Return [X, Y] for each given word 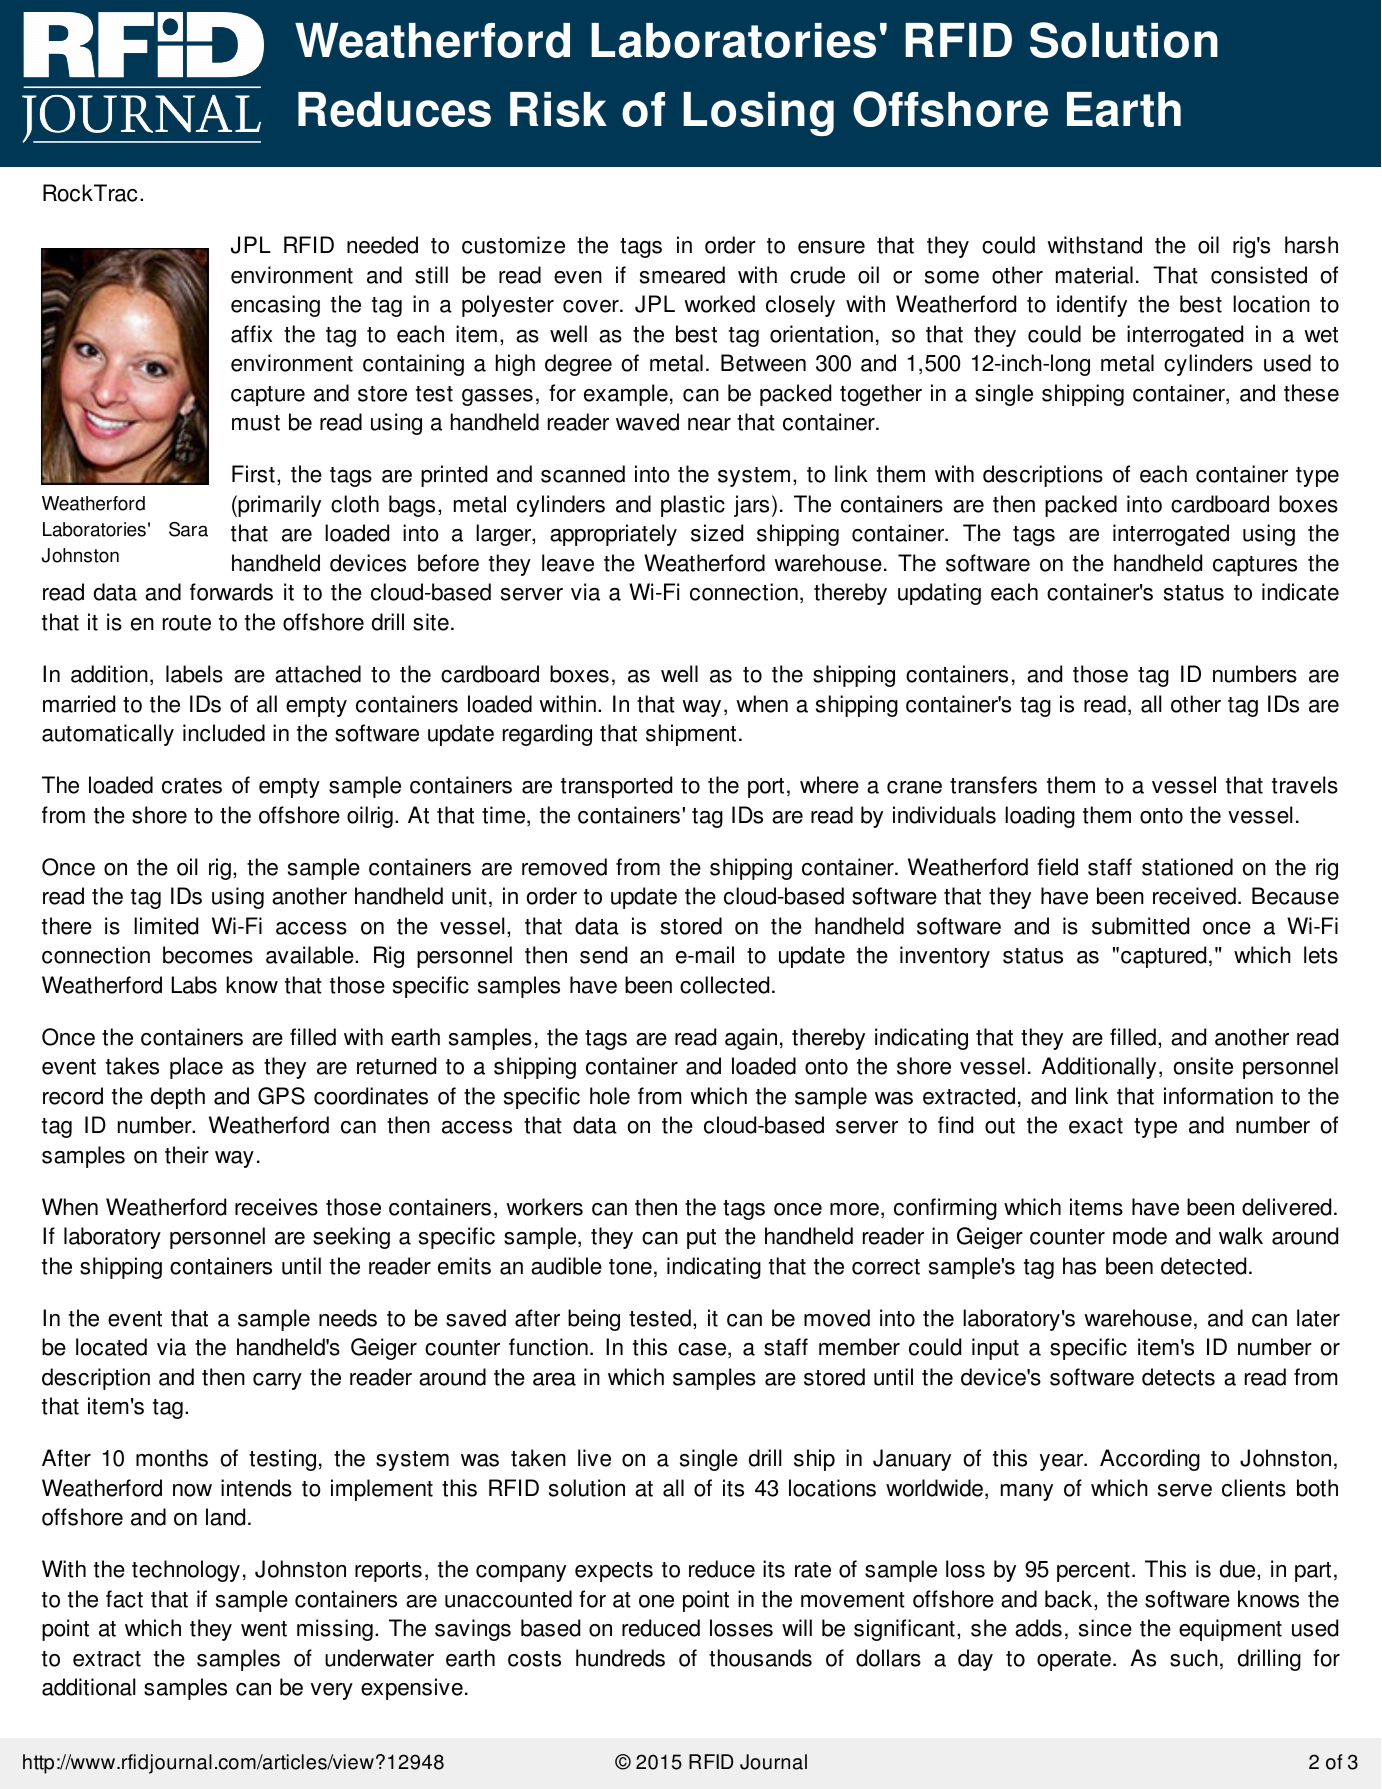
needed [382, 245]
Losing [758, 114]
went [264, 1629]
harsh [1311, 245]
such [1194, 1658]
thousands [760, 1658]
